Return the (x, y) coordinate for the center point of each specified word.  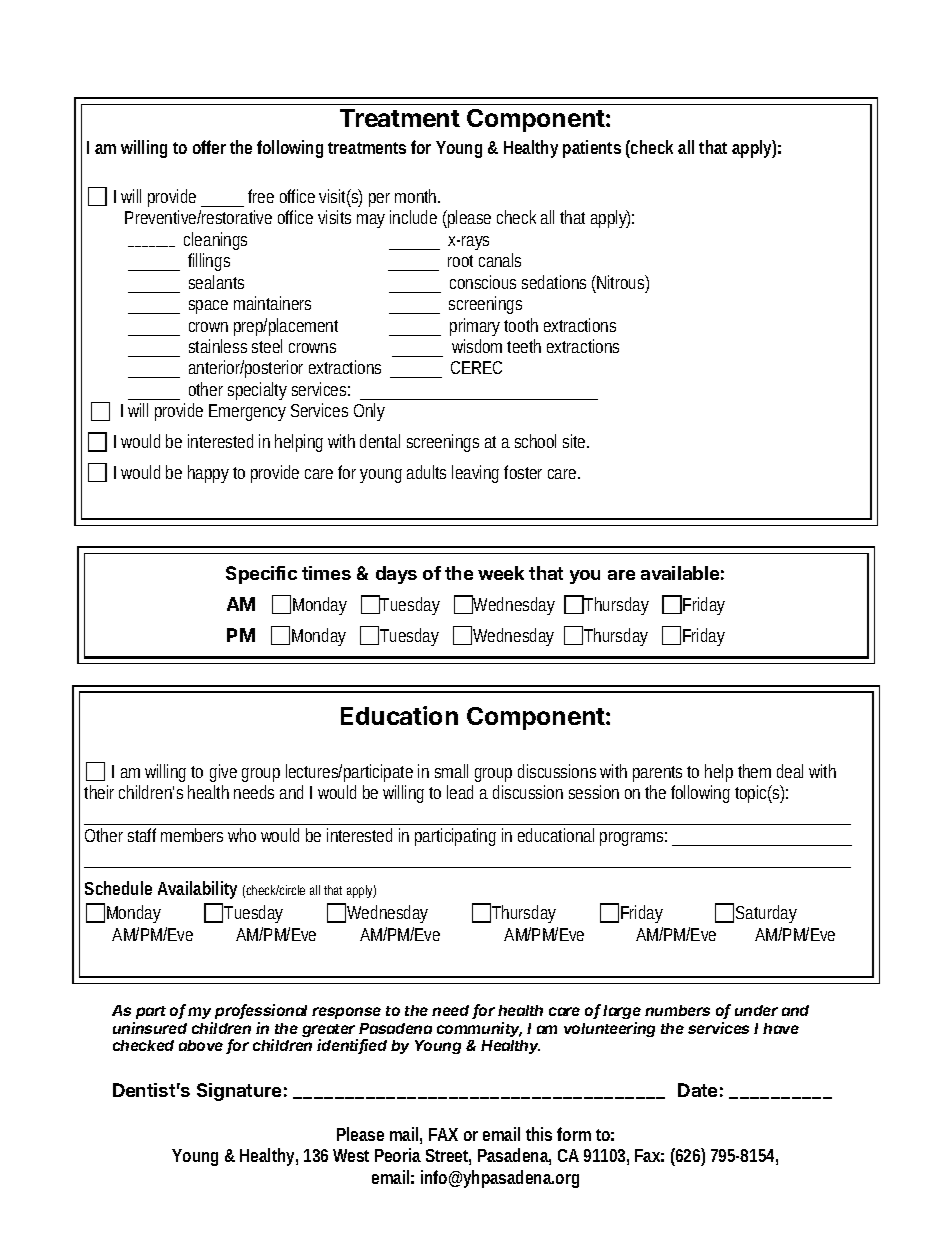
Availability (197, 890)
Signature (239, 1092)
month (417, 196)
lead (460, 792)
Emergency (247, 412)
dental (380, 441)
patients (592, 149)
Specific (261, 575)
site (576, 441)
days (396, 575)
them (754, 771)
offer (209, 147)
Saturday (766, 914)
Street (448, 1157)
